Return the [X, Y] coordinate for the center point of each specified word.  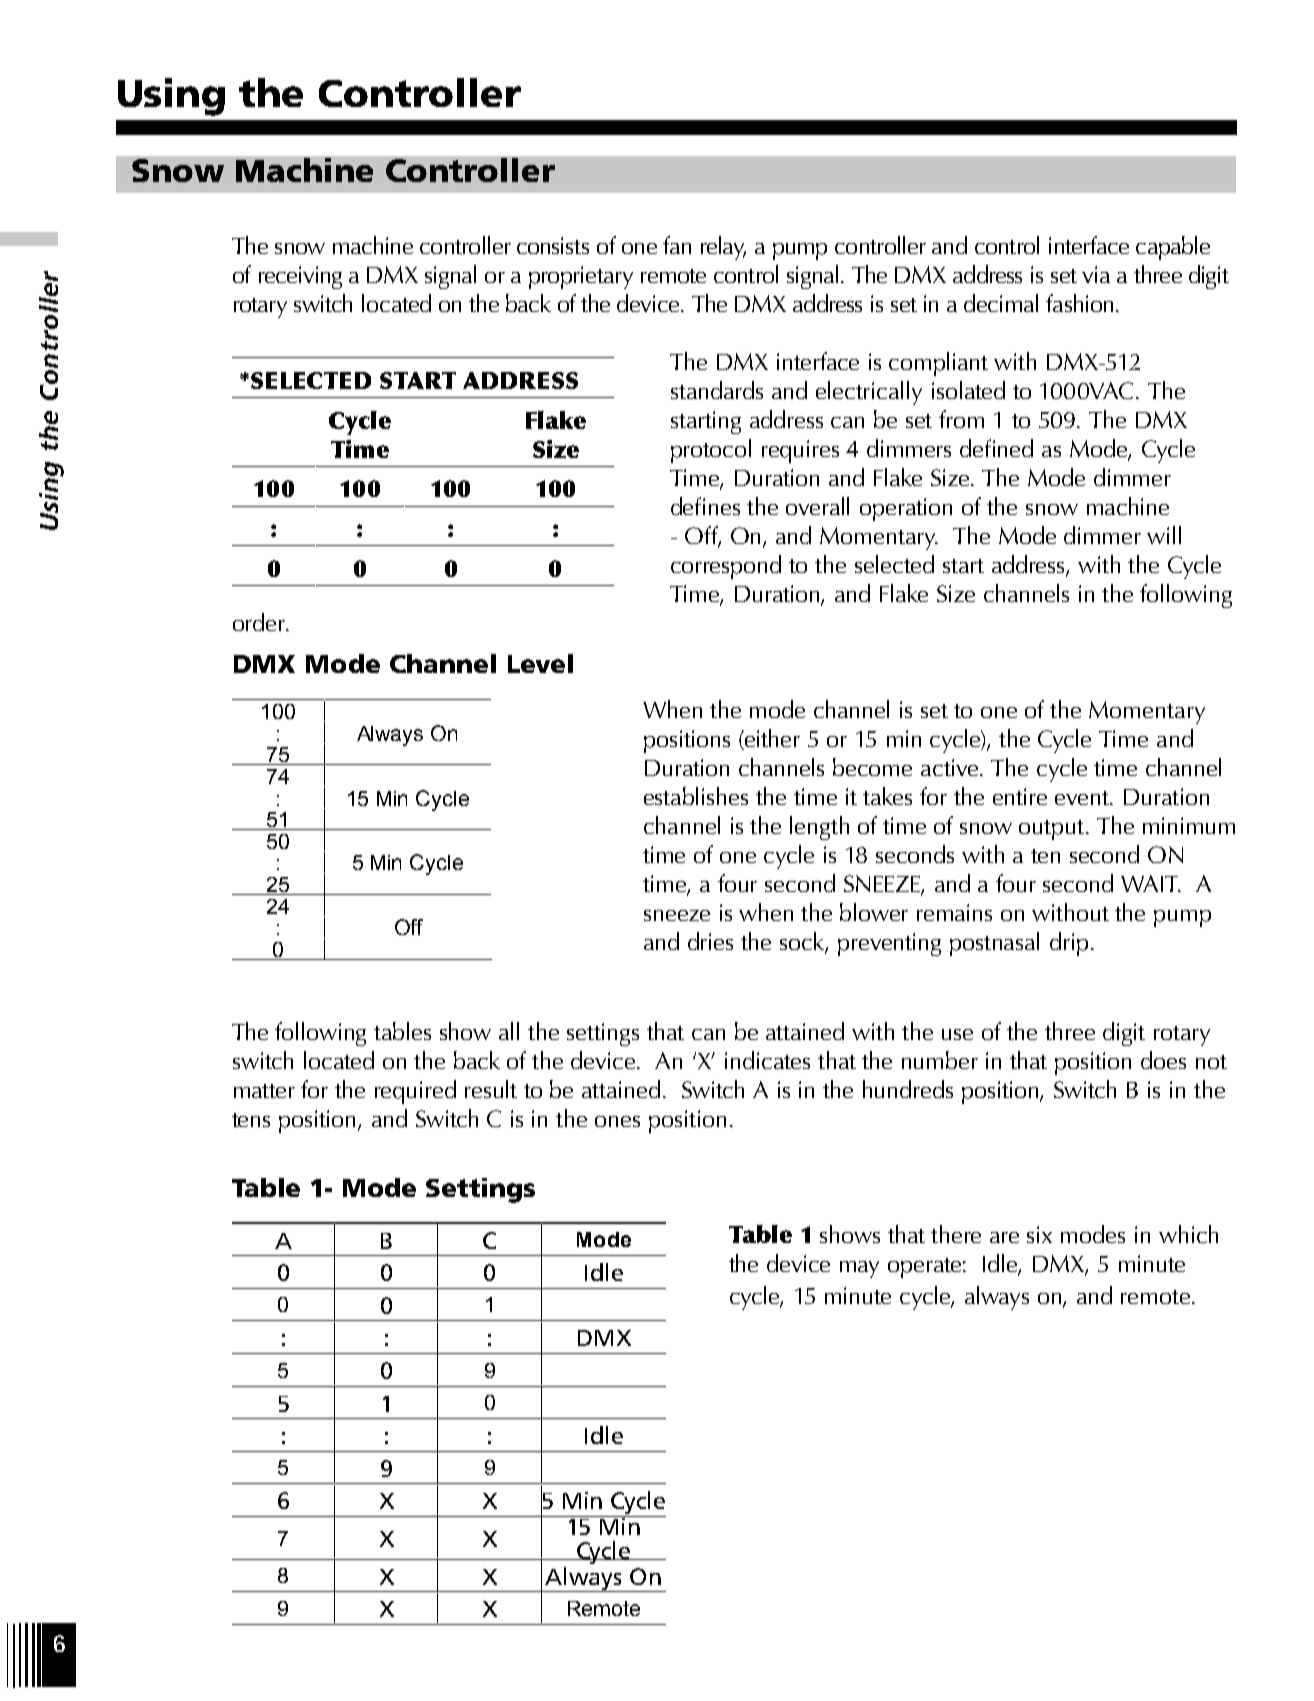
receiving [300, 277]
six [1039, 1234]
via [1096, 274]
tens [251, 1120]
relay [723, 248]
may [859, 1269]
